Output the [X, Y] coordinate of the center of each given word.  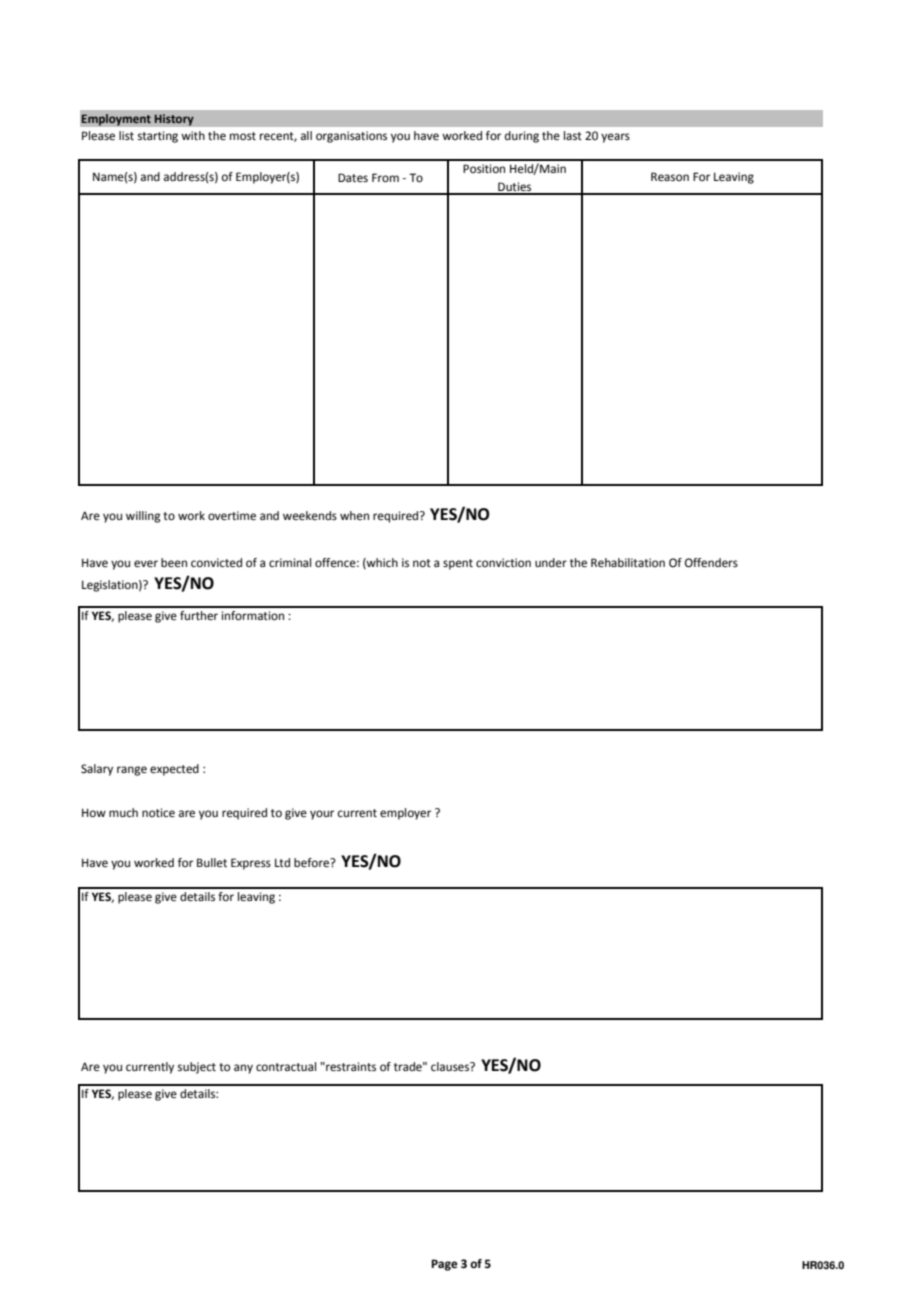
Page [444, 1265]
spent [458, 564]
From [385, 178]
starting [158, 137]
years [615, 138]
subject [197, 1068]
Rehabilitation [628, 563]
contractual [286, 1066]
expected [174, 770]
